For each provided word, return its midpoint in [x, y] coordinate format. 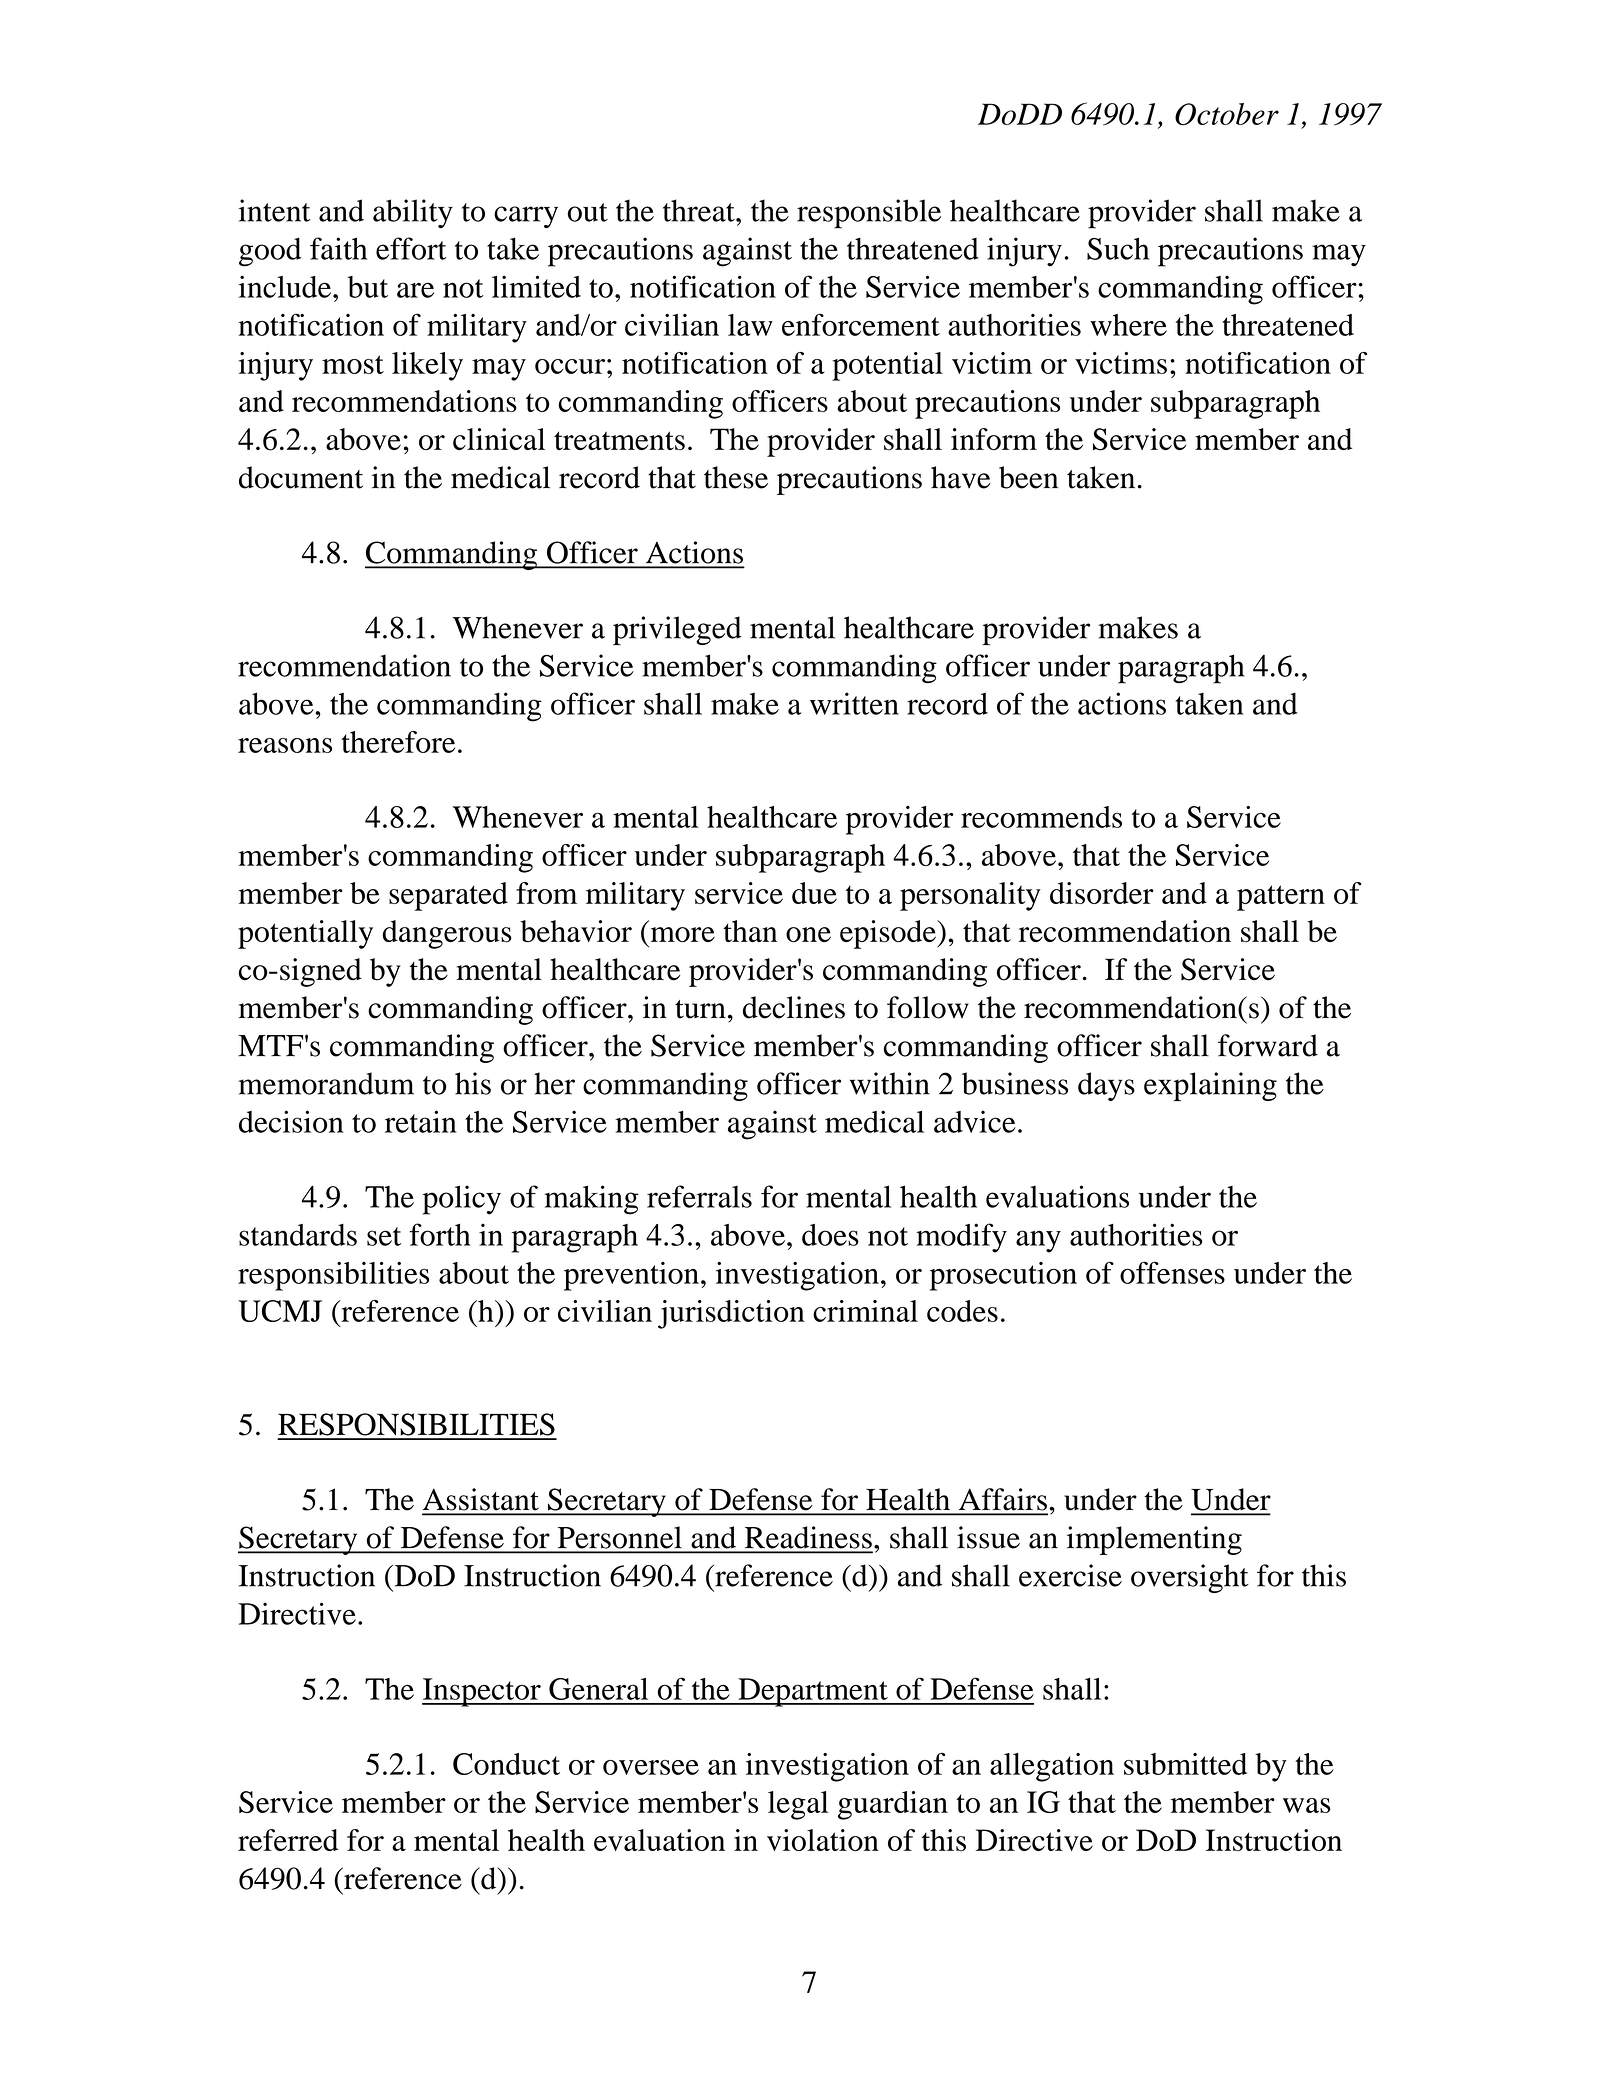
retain [421, 1121]
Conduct [506, 1764]
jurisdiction [731, 1314]
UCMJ [280, 1311]
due [814, 893]
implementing [1154, 1540]
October [1227, 114]
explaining [1210, 1086]
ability [413, 213]
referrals [699, 1196]
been [1028, 477]
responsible [869, 214]
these [736, 477]
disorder [1102, 893]
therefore [398, 742]
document [301, 477]
